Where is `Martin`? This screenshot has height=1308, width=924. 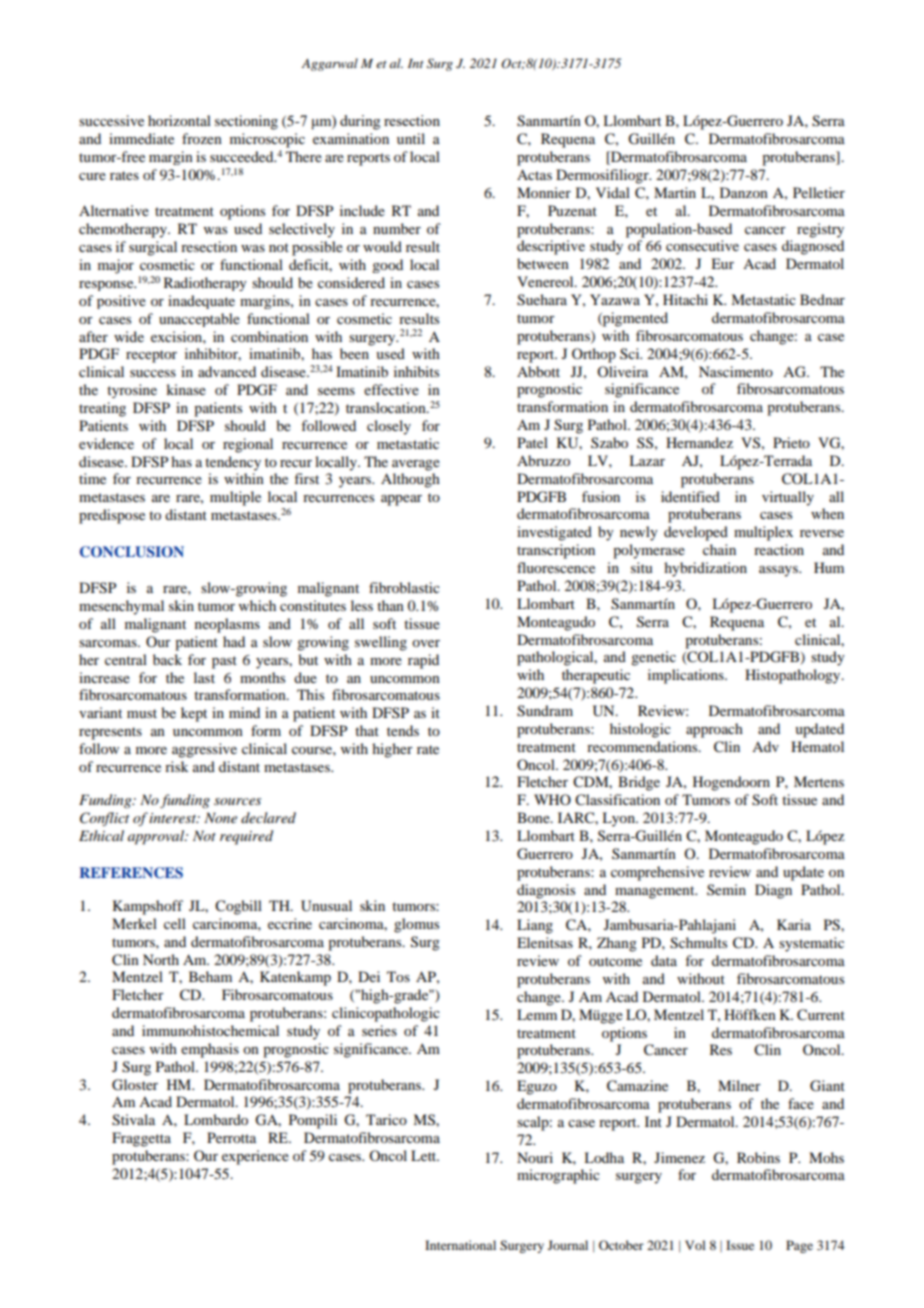
Martin is located at coordinates (675, 192).
